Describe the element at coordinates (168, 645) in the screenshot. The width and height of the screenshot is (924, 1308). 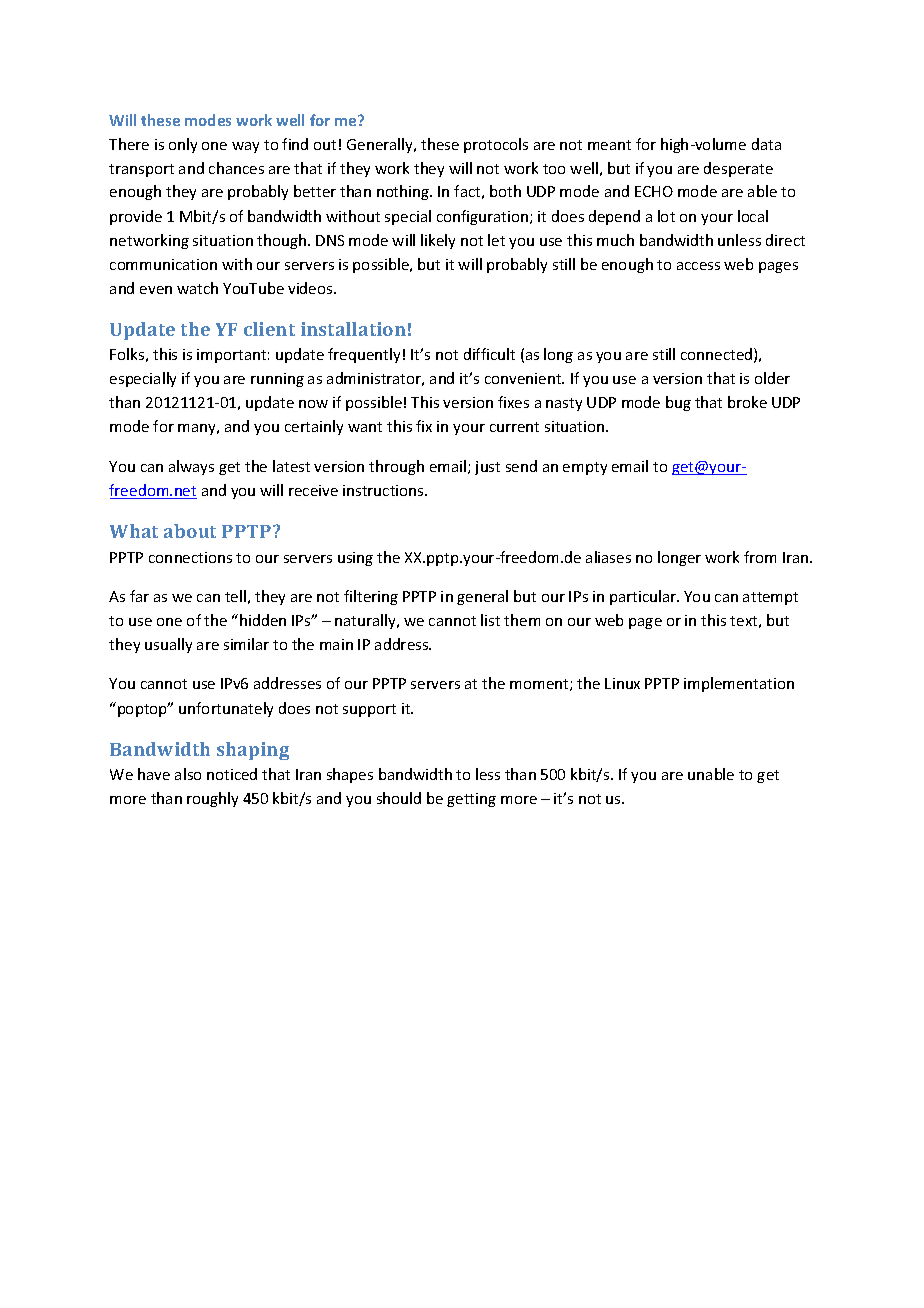
I see `usually` at that location.
